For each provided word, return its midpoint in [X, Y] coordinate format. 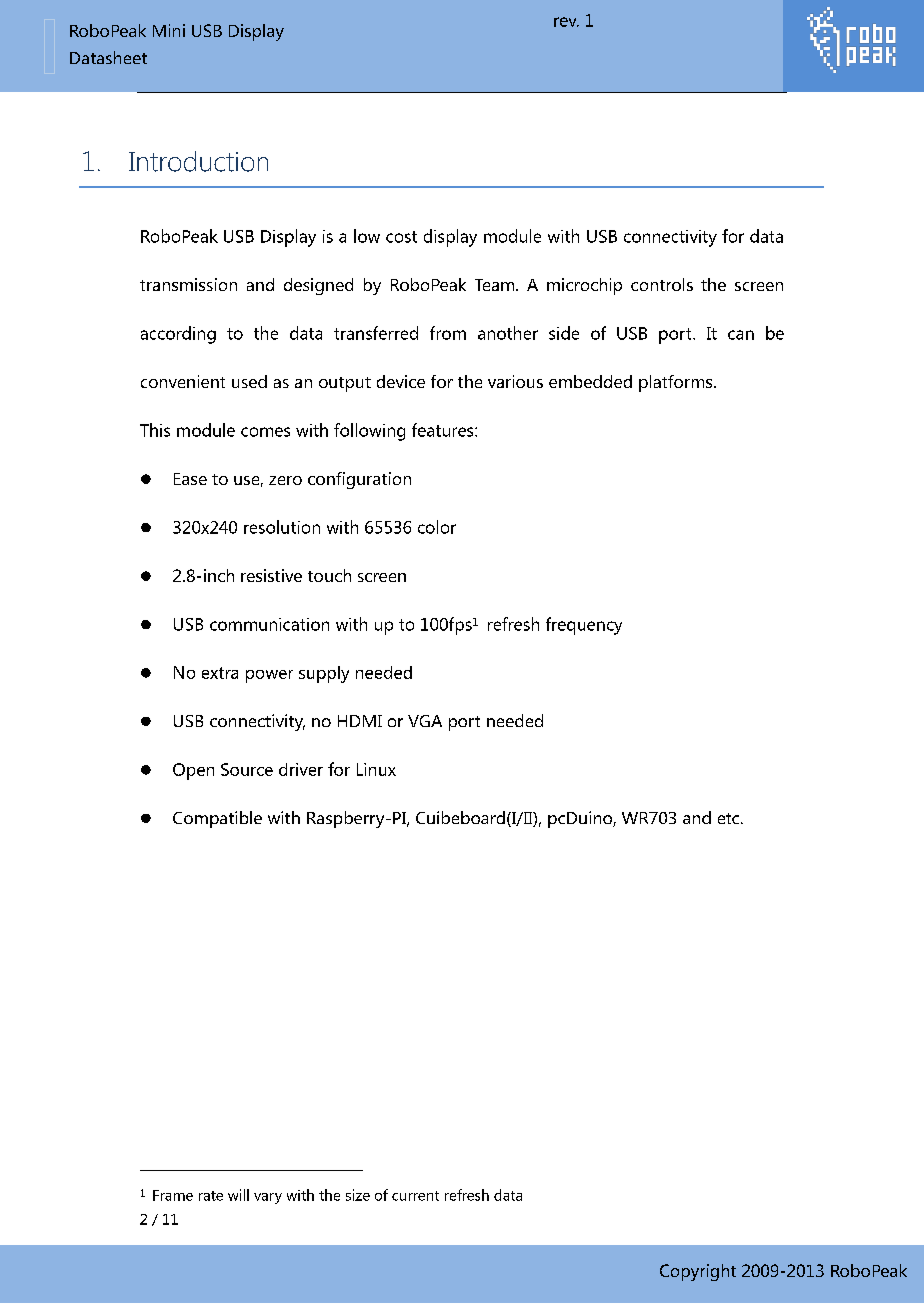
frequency [584, 626]
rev [566, 22]
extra [220, 673]
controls [662, 284]
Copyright [698, 1272]
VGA [425, 721]
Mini [169, 30]
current [415, 1196]
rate [211, 1196]
